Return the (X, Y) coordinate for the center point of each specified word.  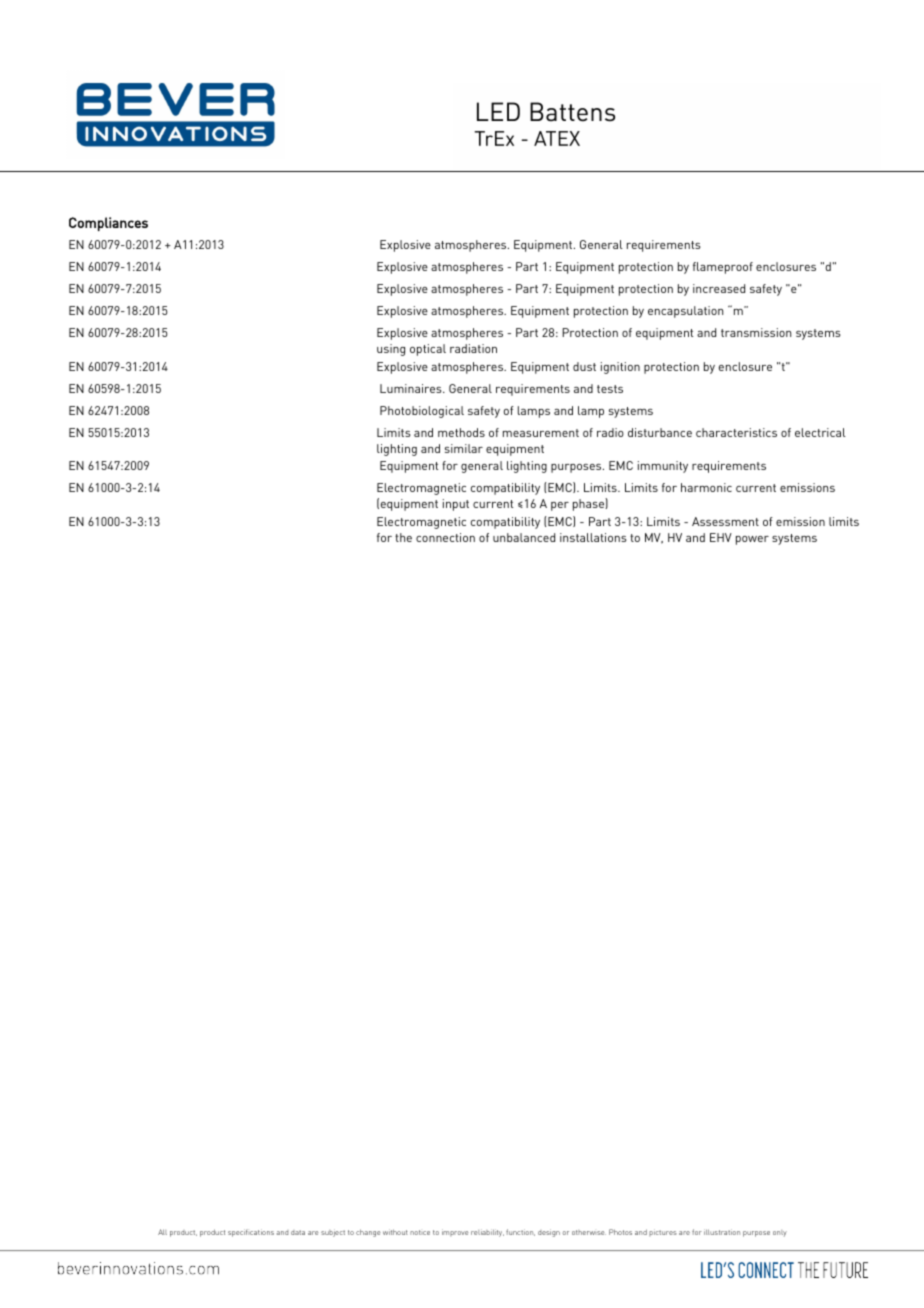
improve (455, 1232)
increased (719, 288)
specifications (251, 1233)
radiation (473, 348)
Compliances (108, 224)
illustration (722, 1232)
